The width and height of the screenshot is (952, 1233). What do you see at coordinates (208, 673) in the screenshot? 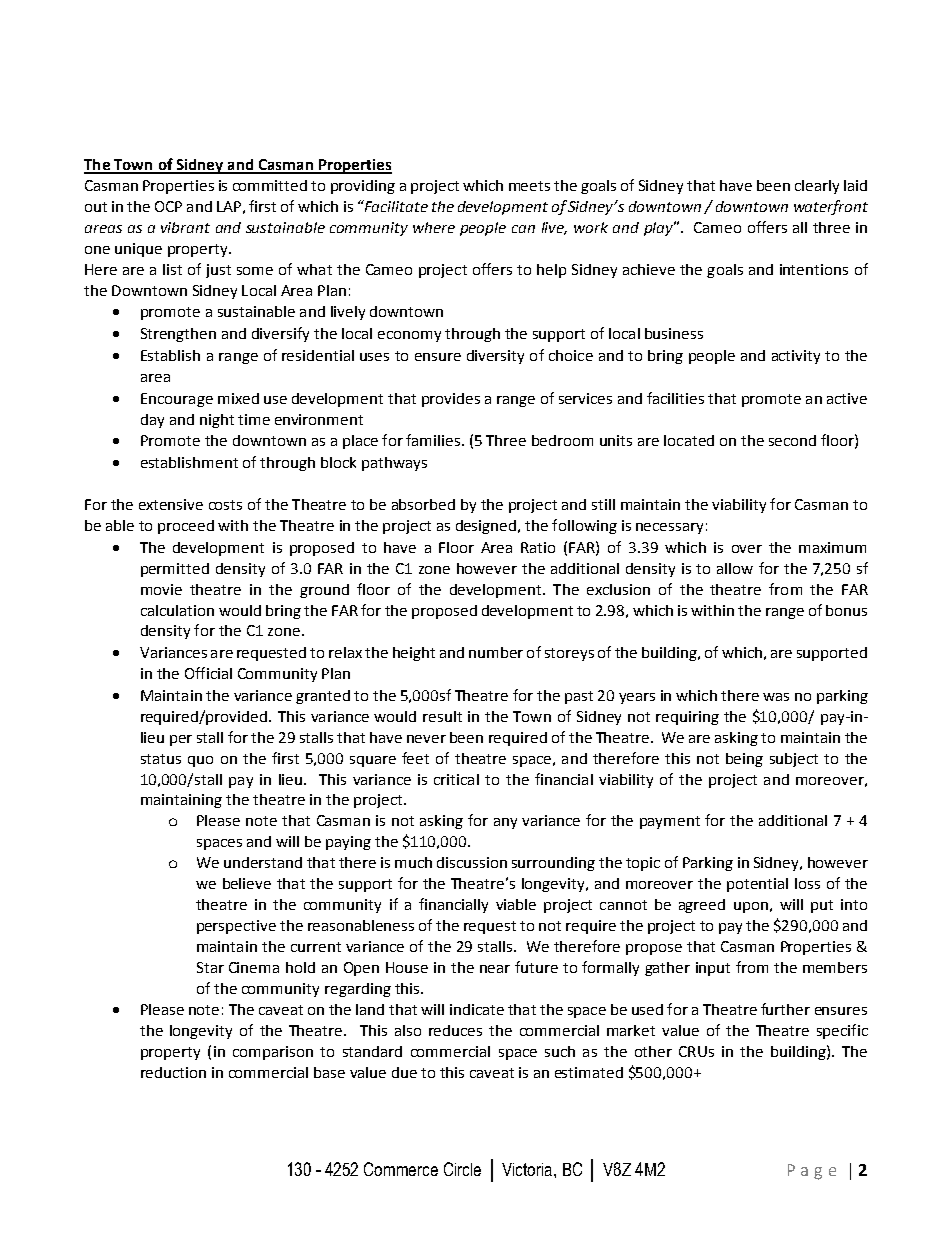
I see `Official` at bounding box center [208, 673].
